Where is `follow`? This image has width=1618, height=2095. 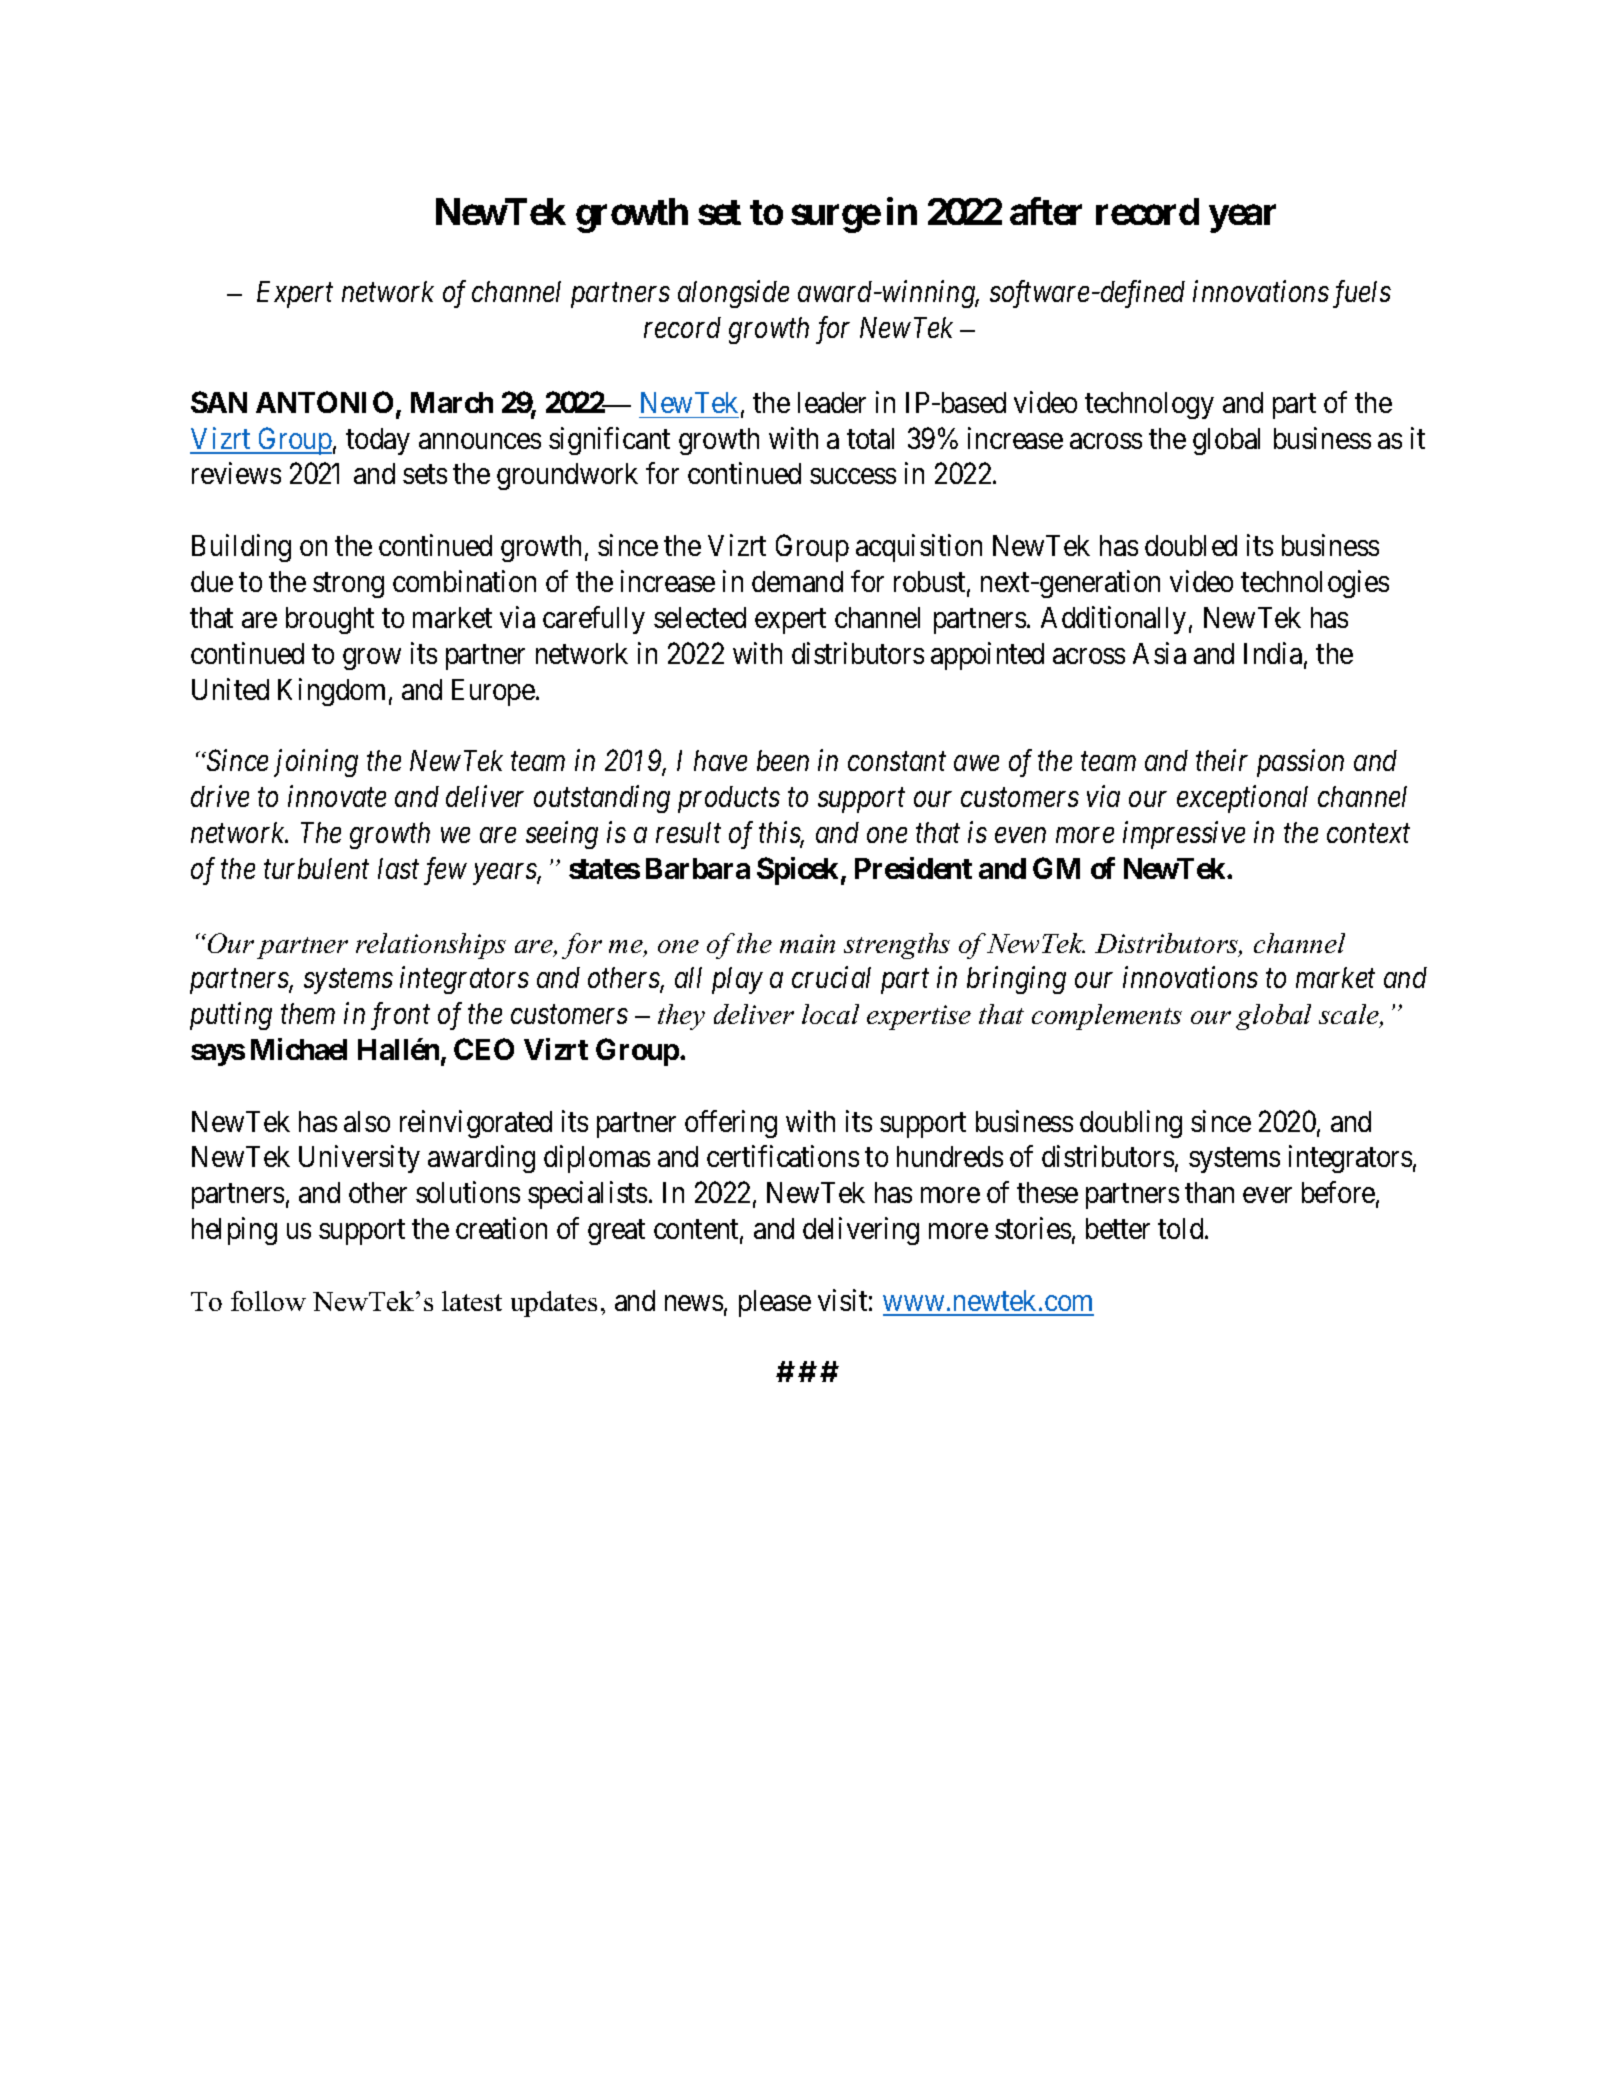 follow is located at coordinates (268, 1301).
